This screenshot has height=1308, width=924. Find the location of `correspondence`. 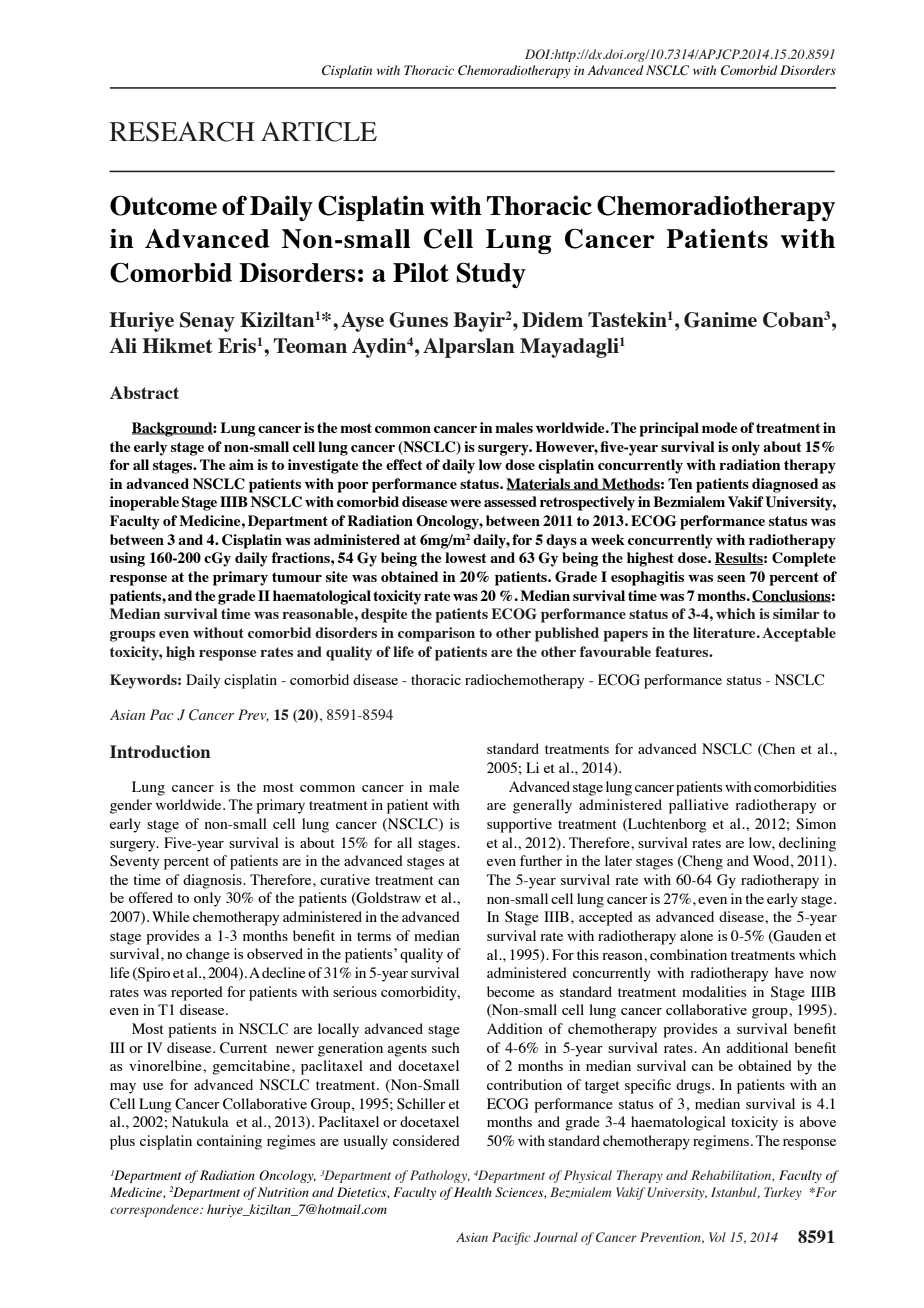

correspondence is located at coordinates (155, 1210).
